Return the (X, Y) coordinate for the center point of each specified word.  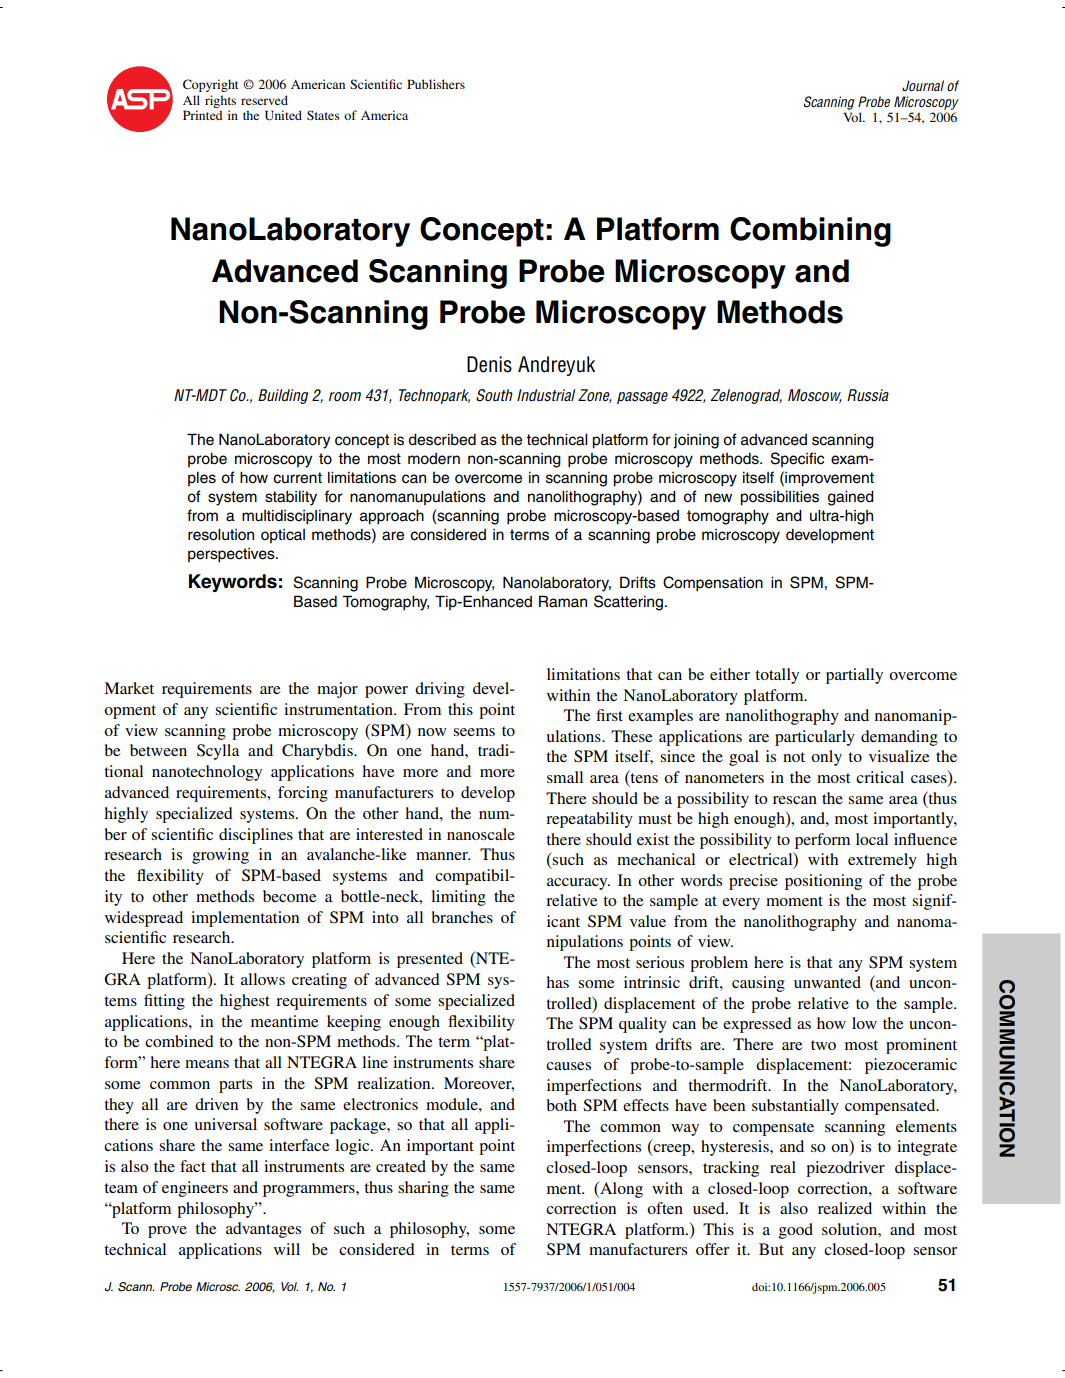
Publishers (436, 84)
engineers (195, 1189)
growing (220, 856)
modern (434, 459)
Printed (203, 115)
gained (851, 498)
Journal (923, 85)
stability (291, 498)
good (796, 1231)
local (872, 839)
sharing (423, 1189)
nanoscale (481, 834)
